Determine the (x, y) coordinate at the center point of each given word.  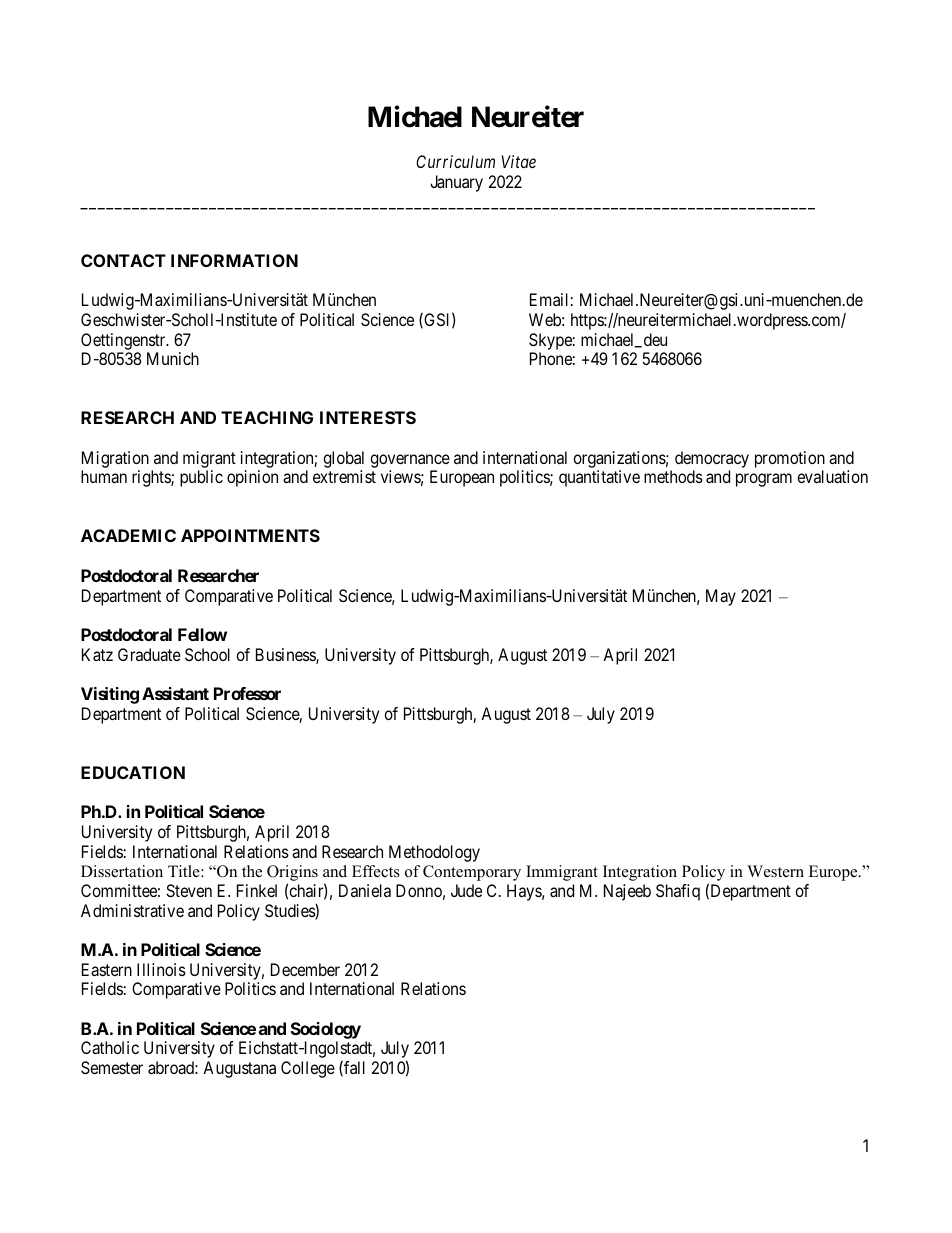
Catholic (110, 1047)
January (456, 183)
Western (775, 871)
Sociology (326, 1030)
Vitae (519, 161)
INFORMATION (234, 260)
